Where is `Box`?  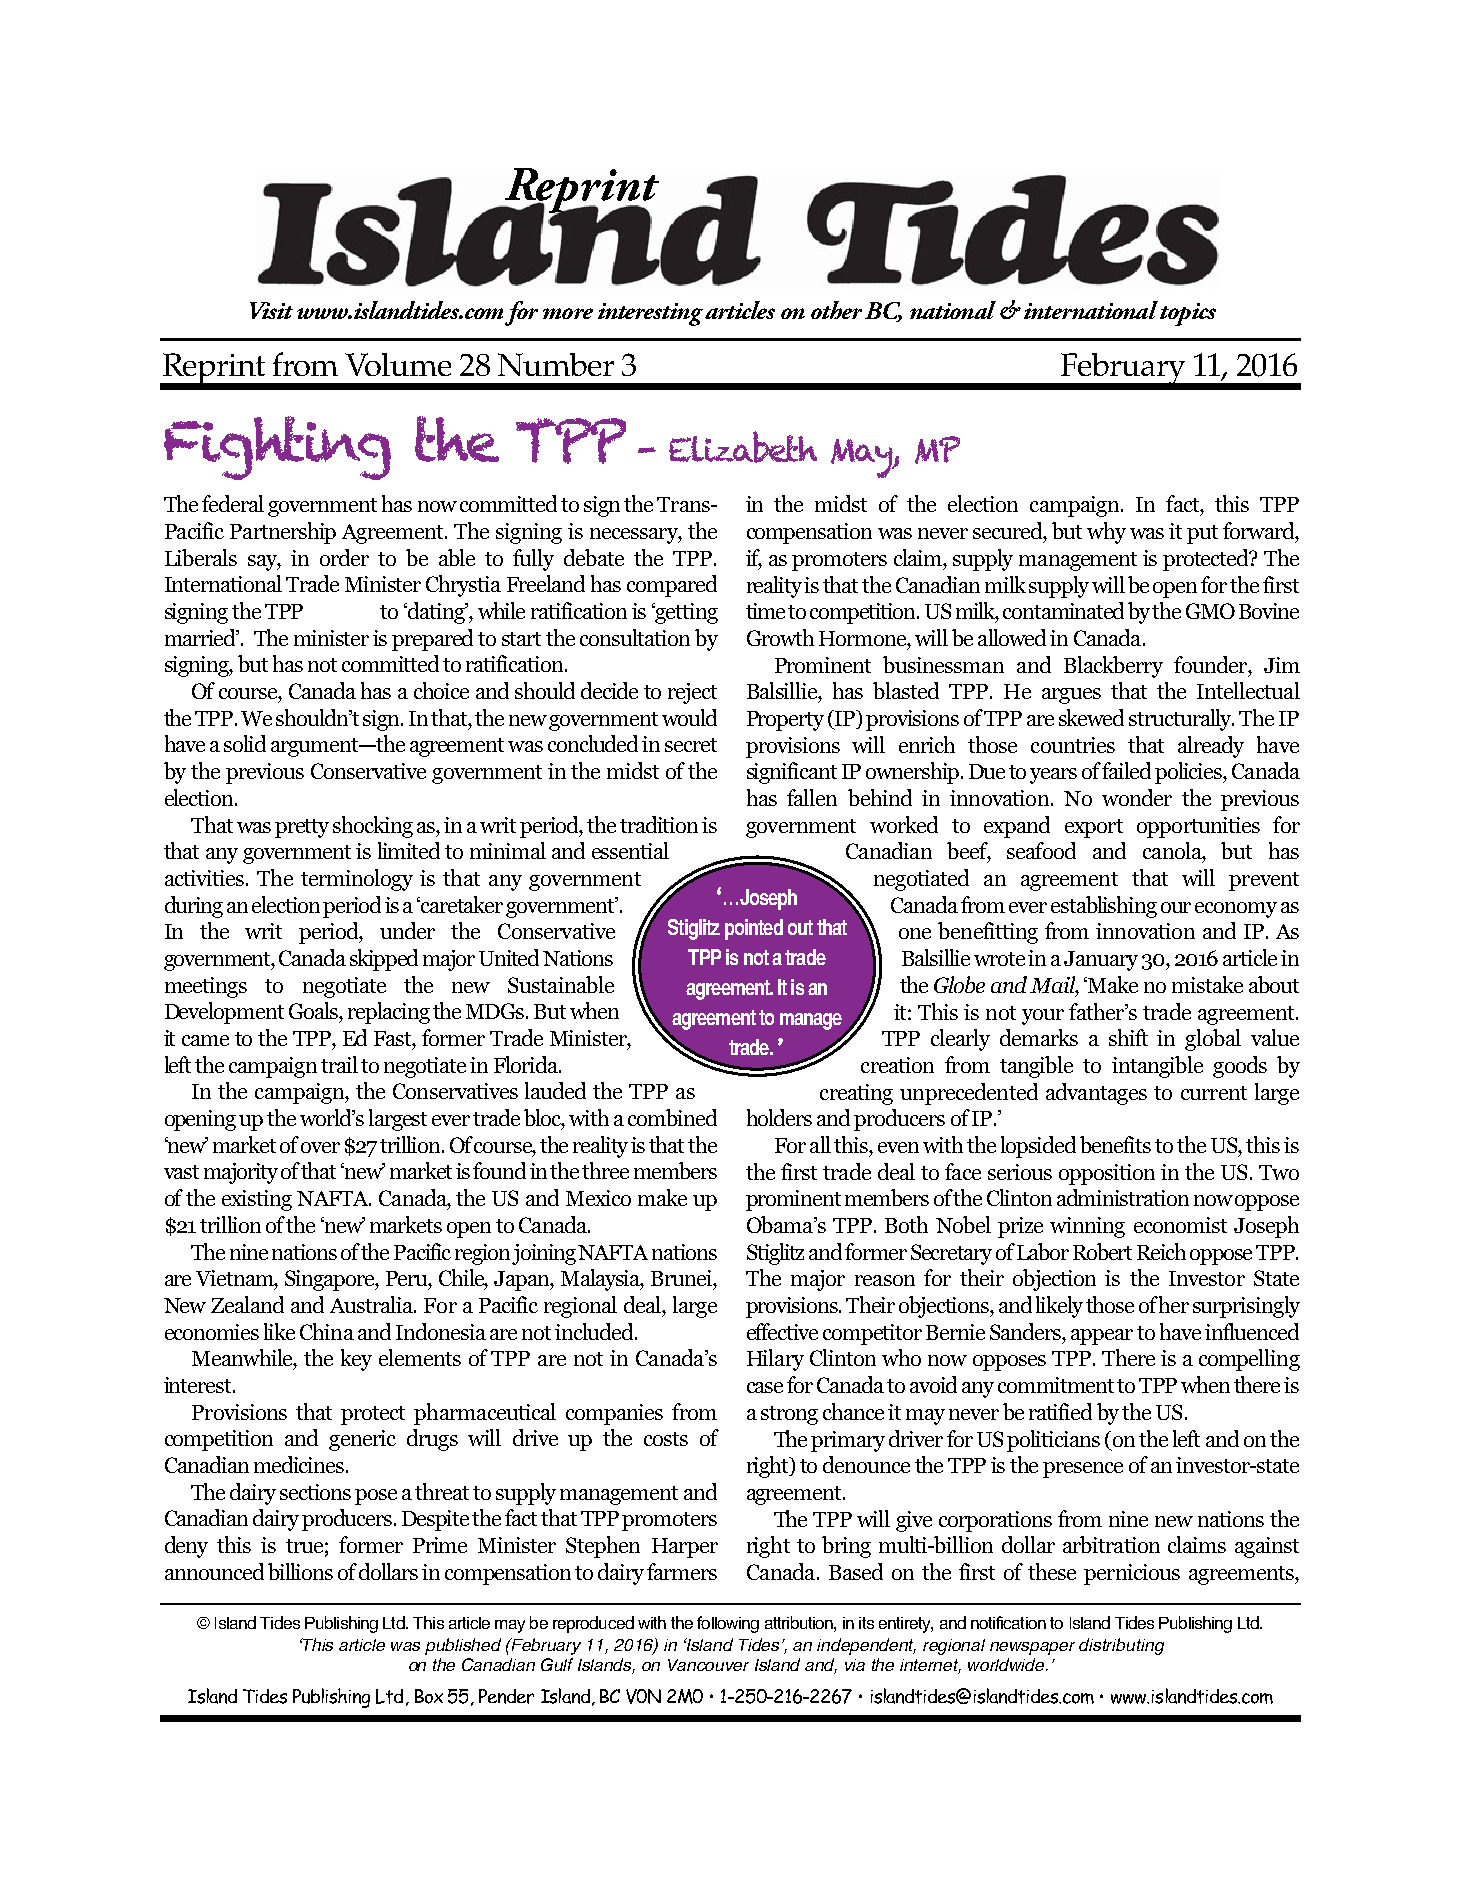
Box is located at coordinates (429, 1696).
